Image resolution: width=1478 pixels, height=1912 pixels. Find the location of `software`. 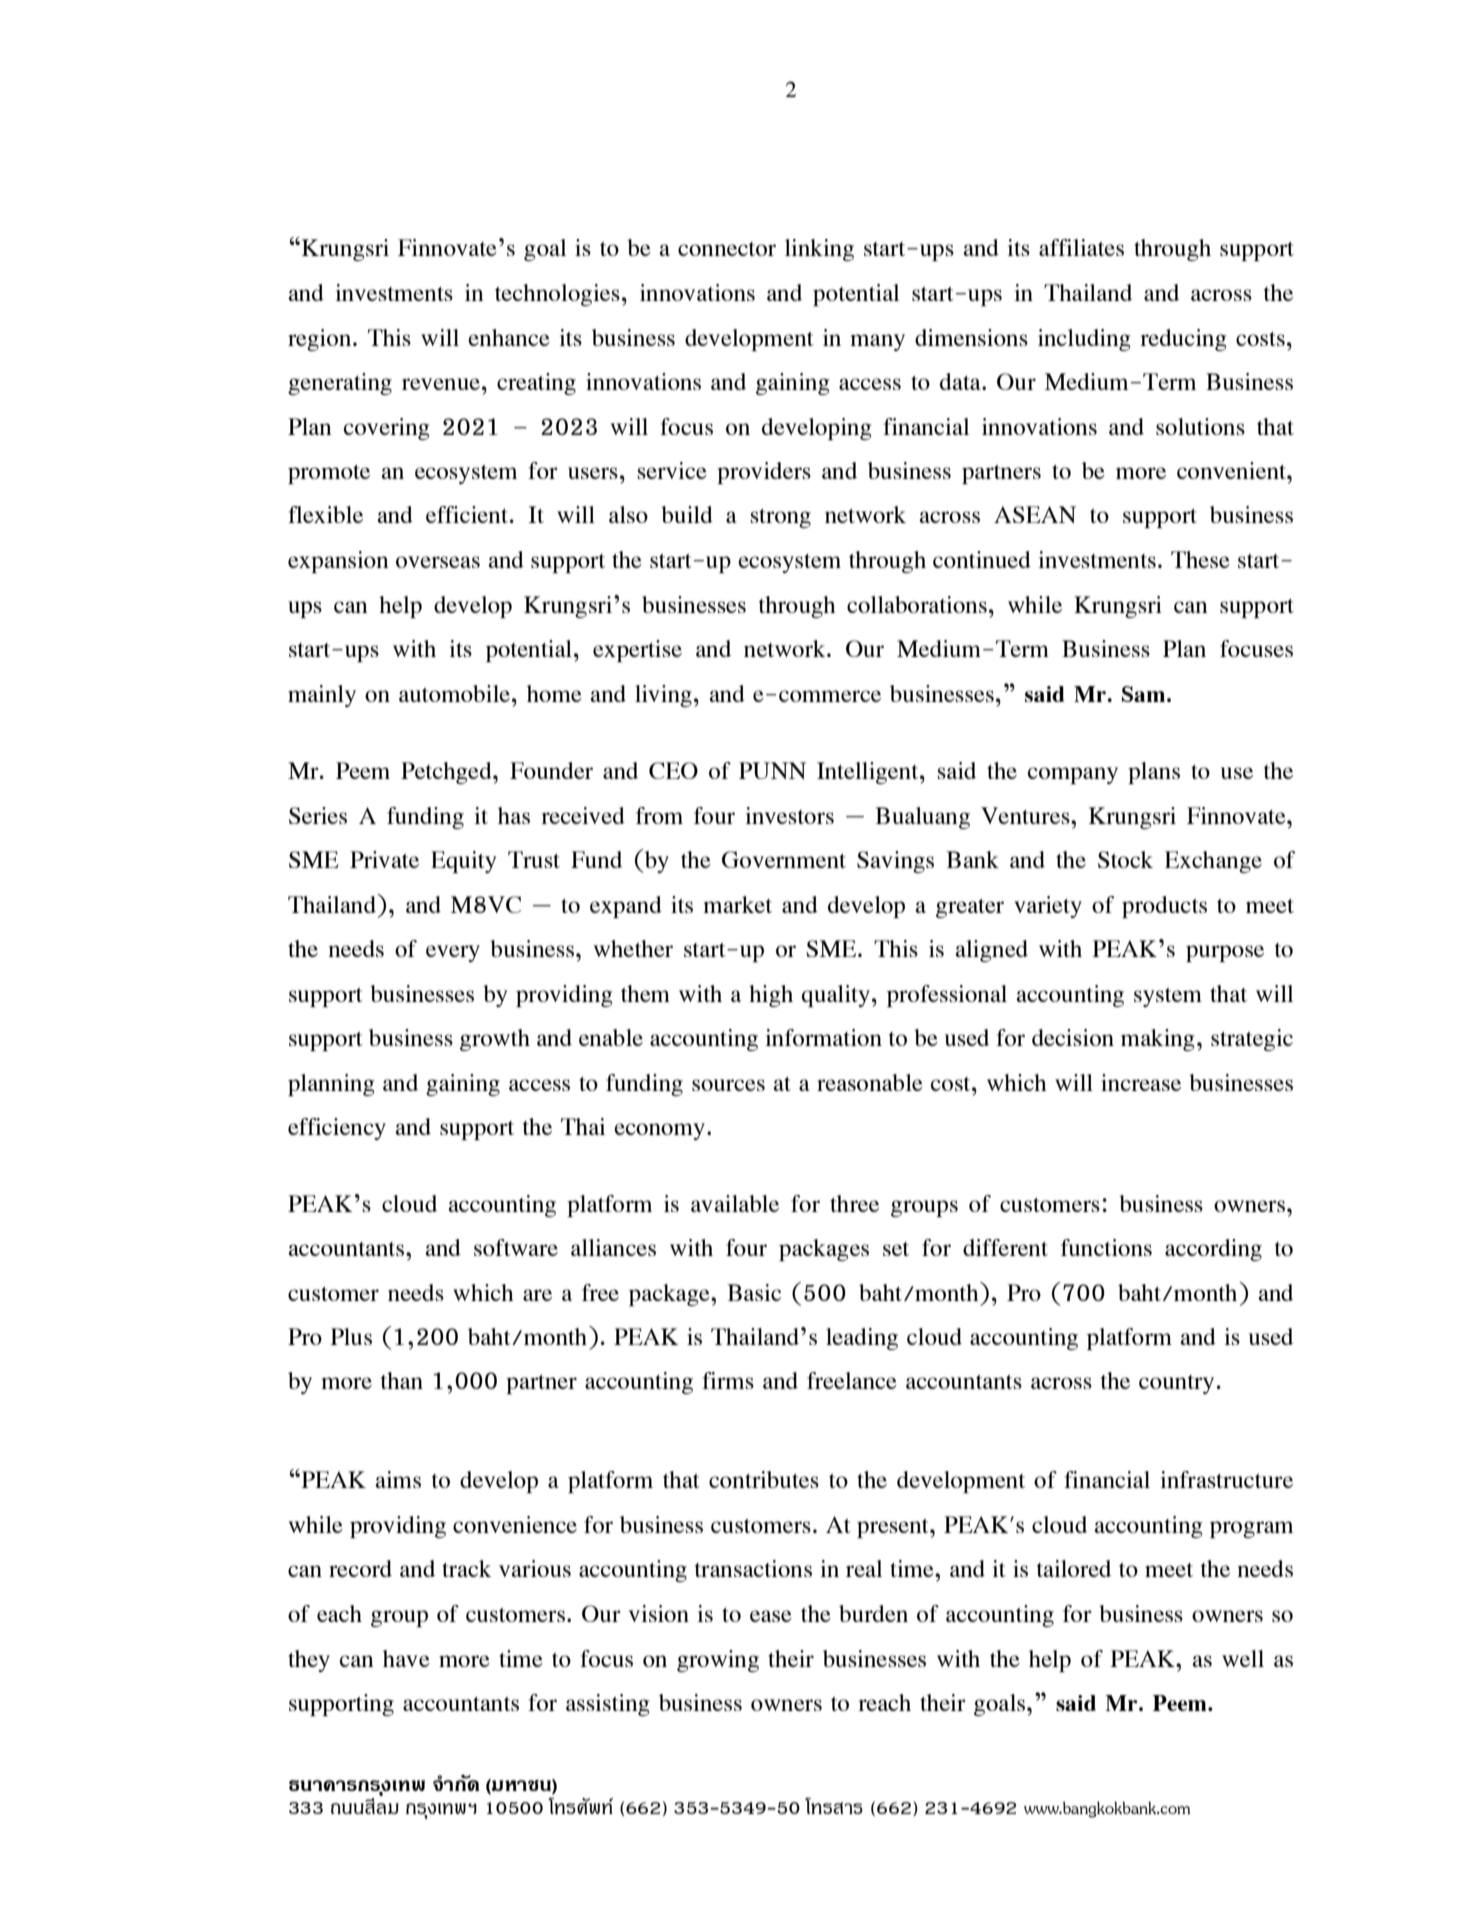

software is located at coordinates (516, 1247).
